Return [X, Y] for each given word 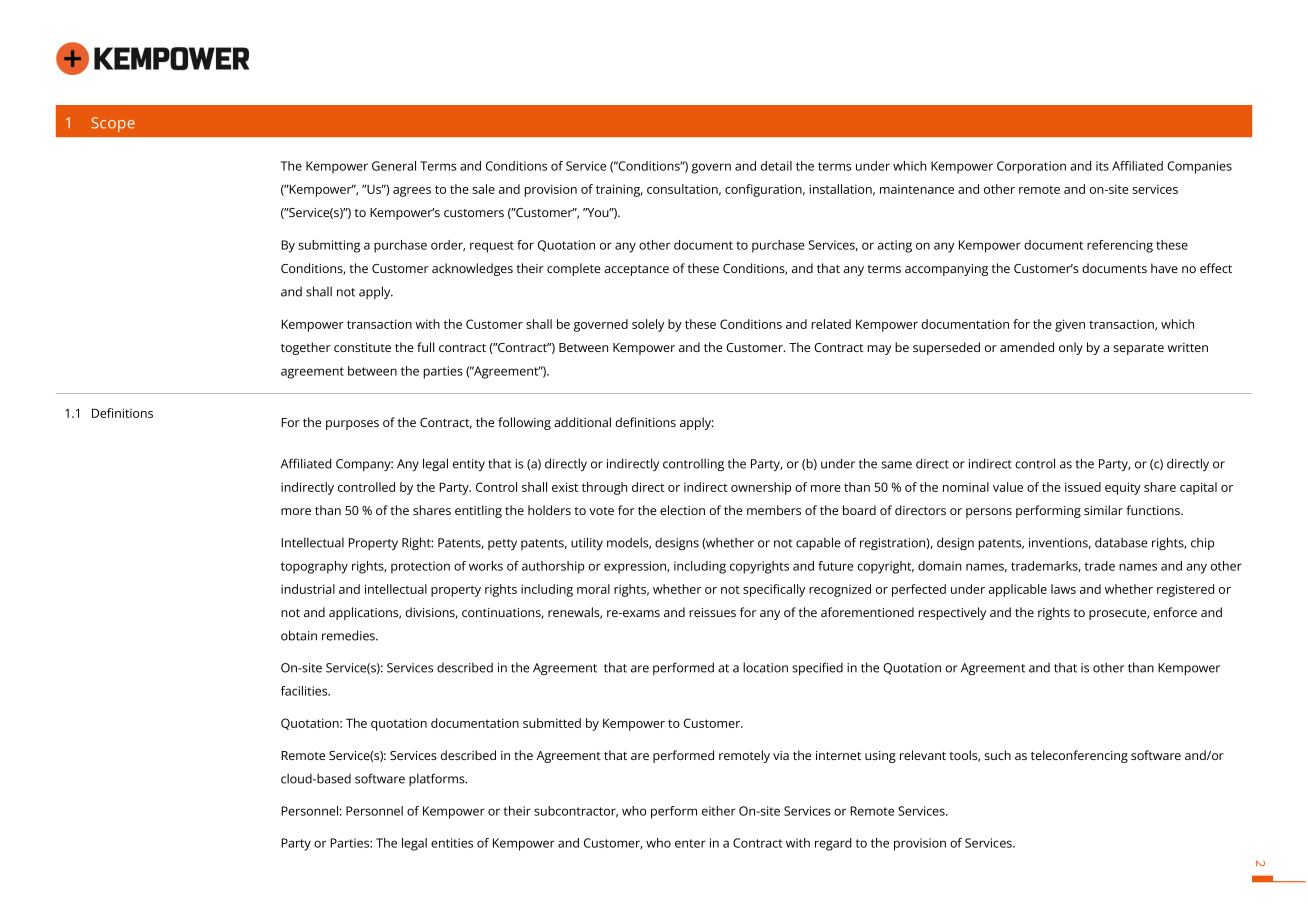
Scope [113, 124]
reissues [712, 612]
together [306, 348]
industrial [308, 589]
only [1071, 348]
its [1102, 166]
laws [1063, 589]
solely [648, 325]
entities [452, 843]
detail [776, 166]
